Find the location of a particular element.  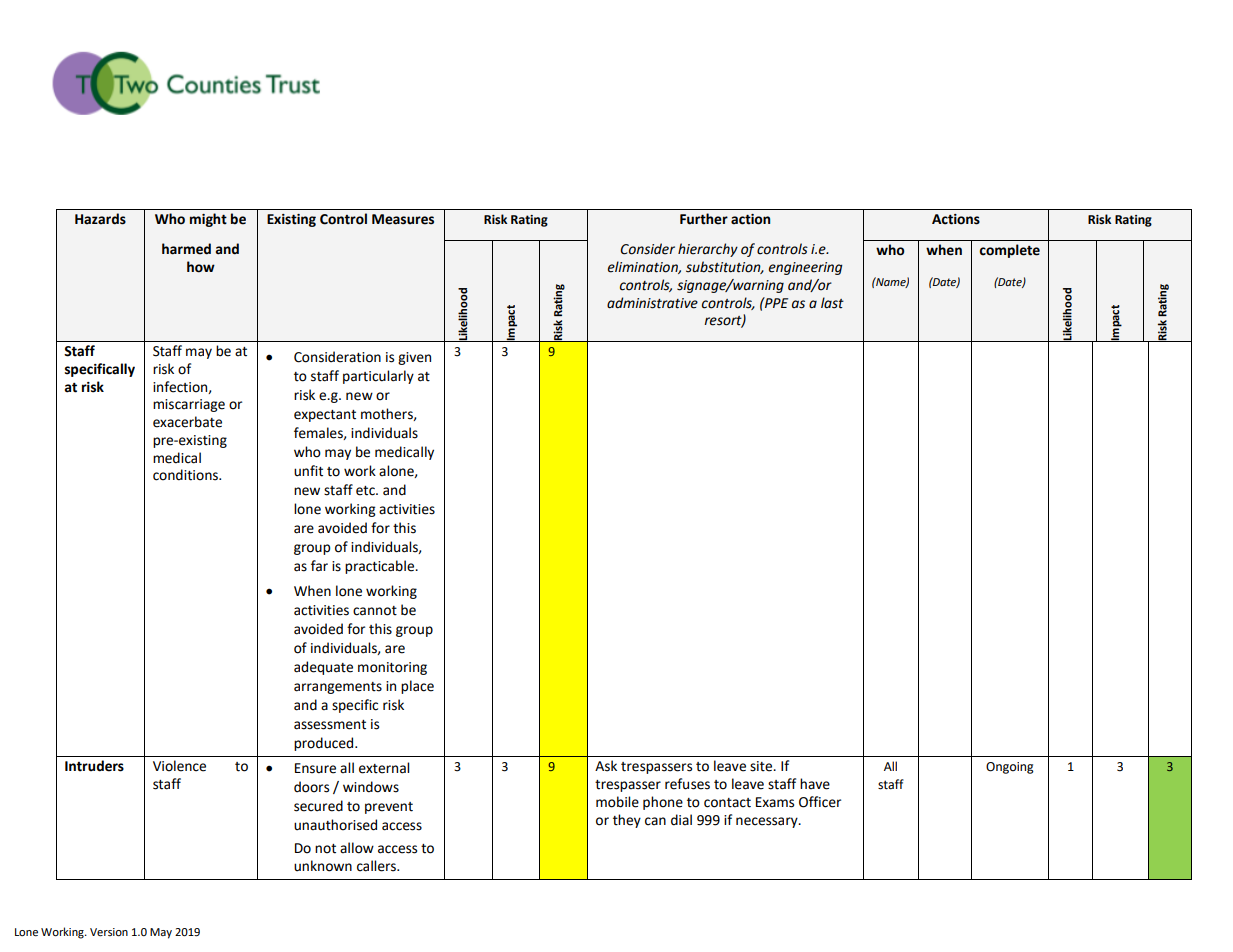

Version is located at coordinates (109, 932).
